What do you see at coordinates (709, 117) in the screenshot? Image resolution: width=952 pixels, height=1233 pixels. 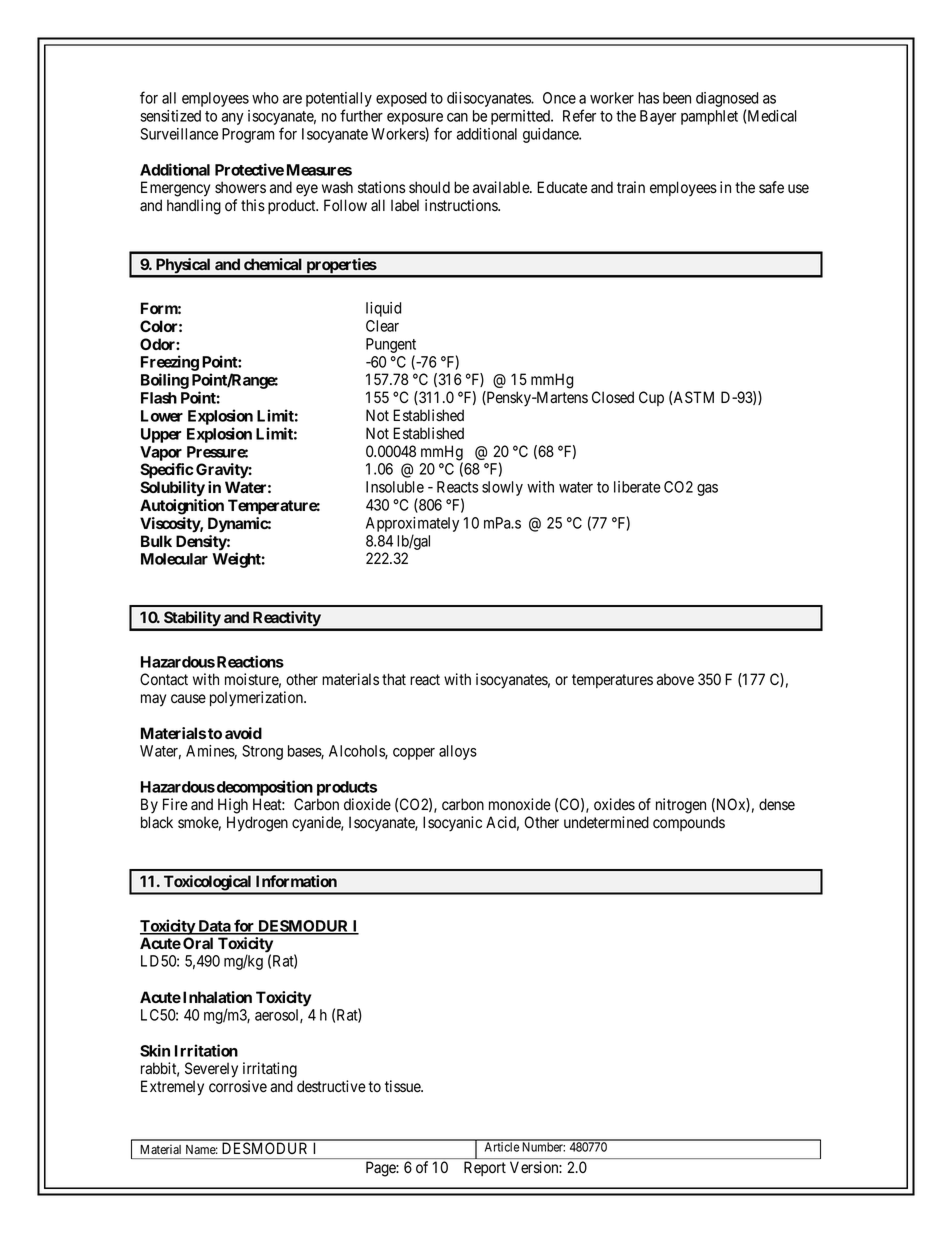 I see `pamphlet` at bounding box center [709, 117].
